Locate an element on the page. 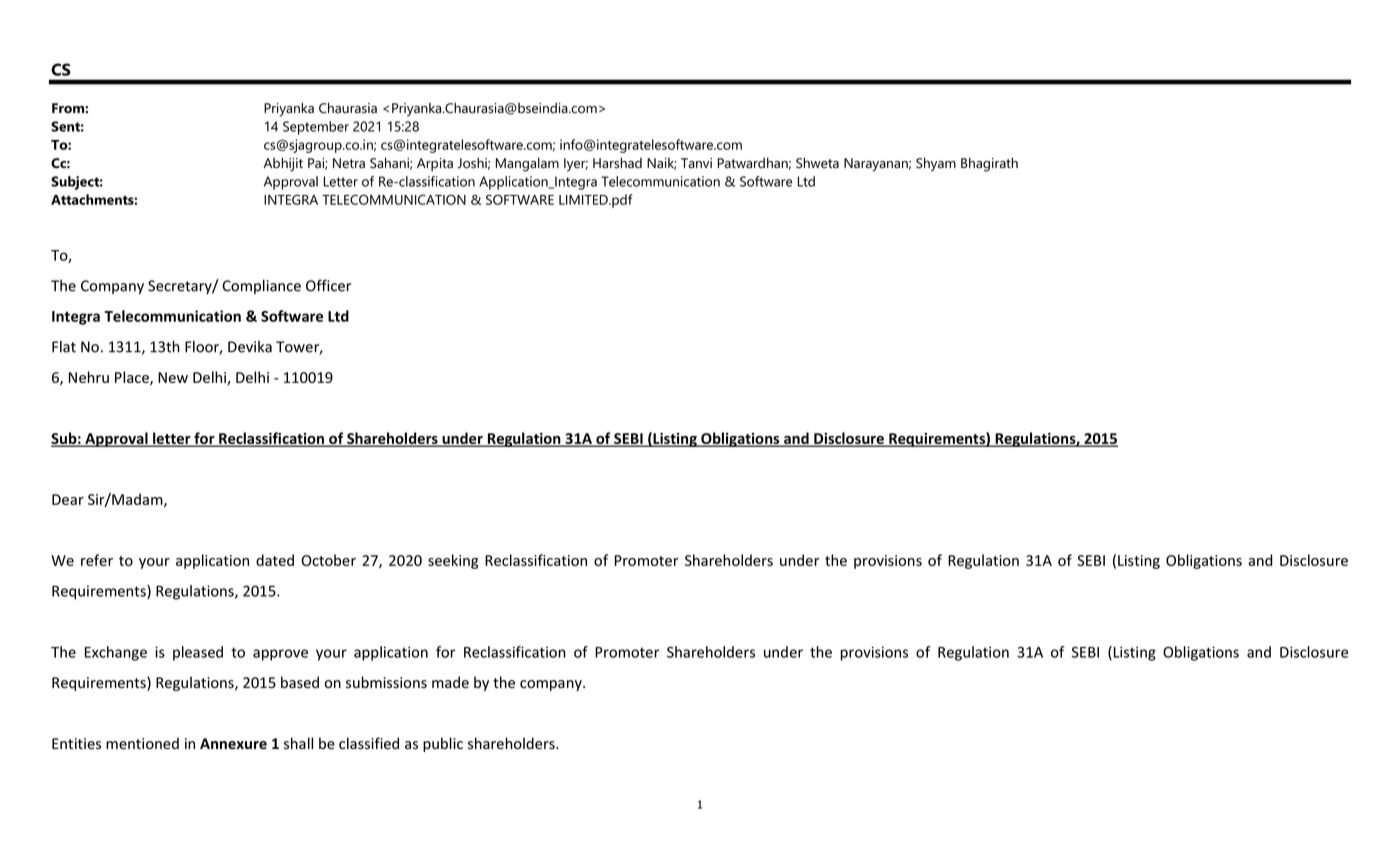 The image size is (1400, 850). seeking is located at coordinates (453, 561).
